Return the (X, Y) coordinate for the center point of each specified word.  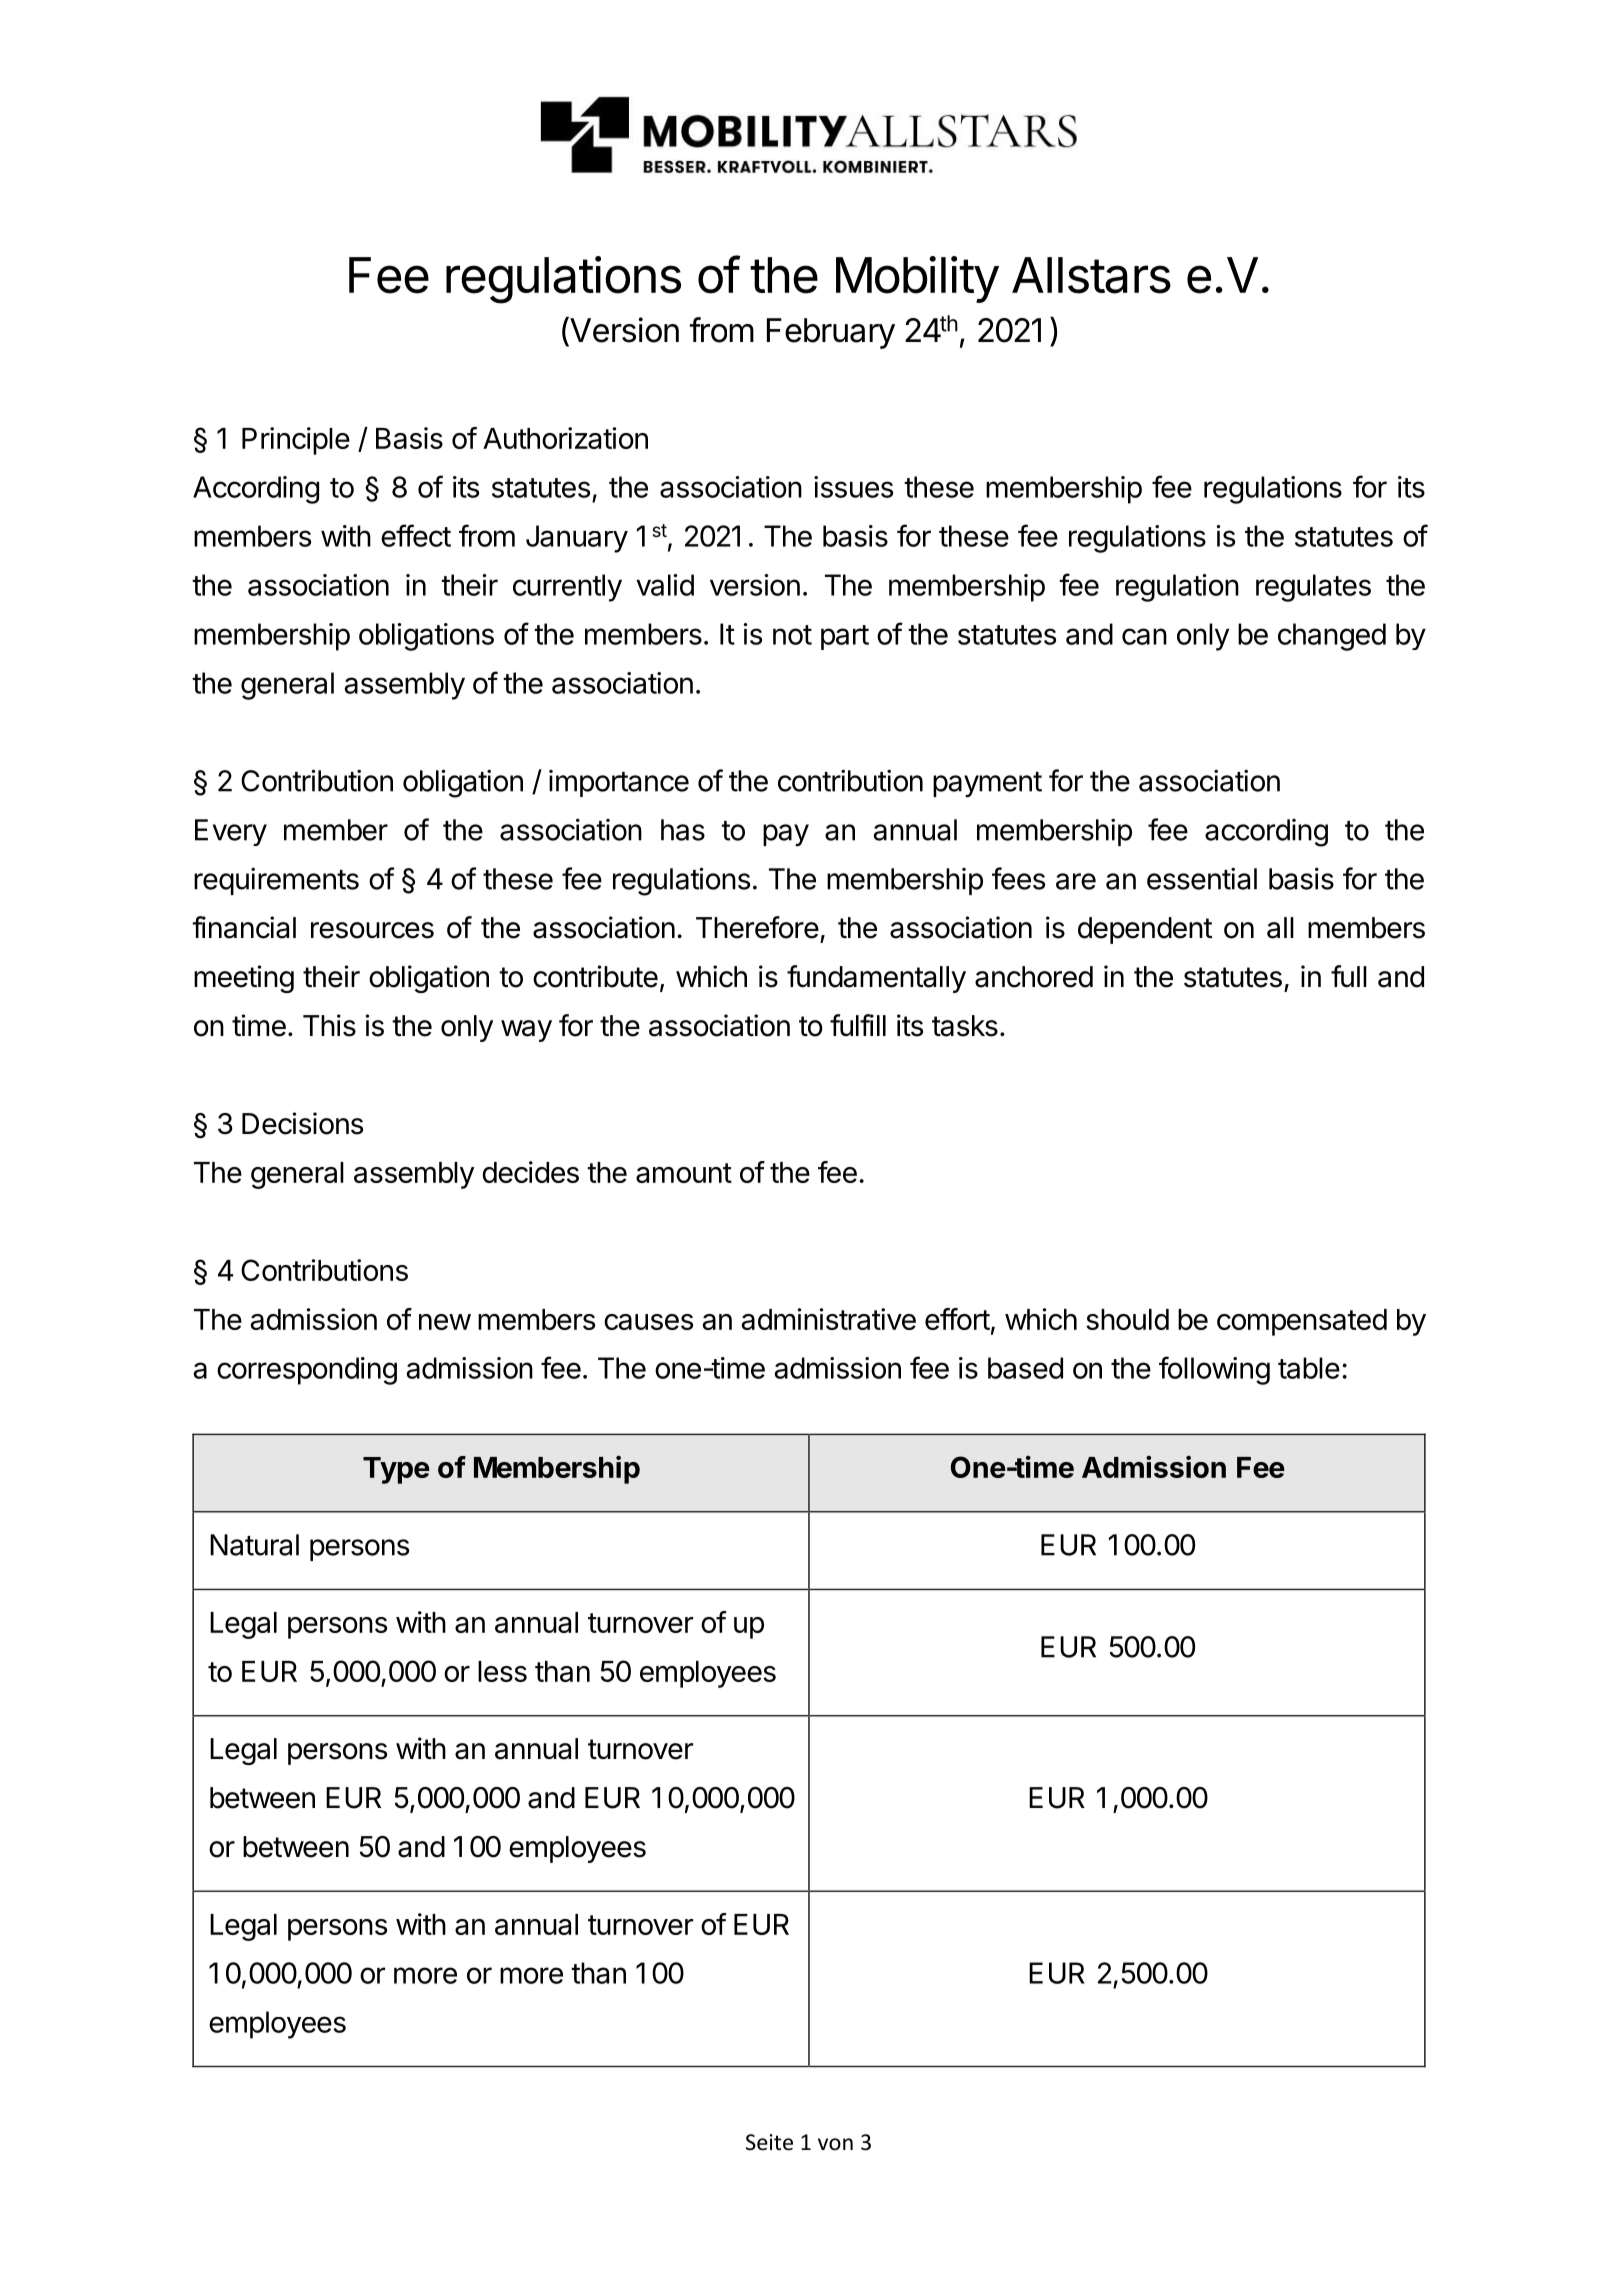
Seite (769, 2142)
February (831, 333)
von (835, 2144)
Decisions (302, 1123)
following (1214, 1370)
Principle (296, 441)
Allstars (1091, 275)
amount (684, 1173)
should (1127, 1319)
